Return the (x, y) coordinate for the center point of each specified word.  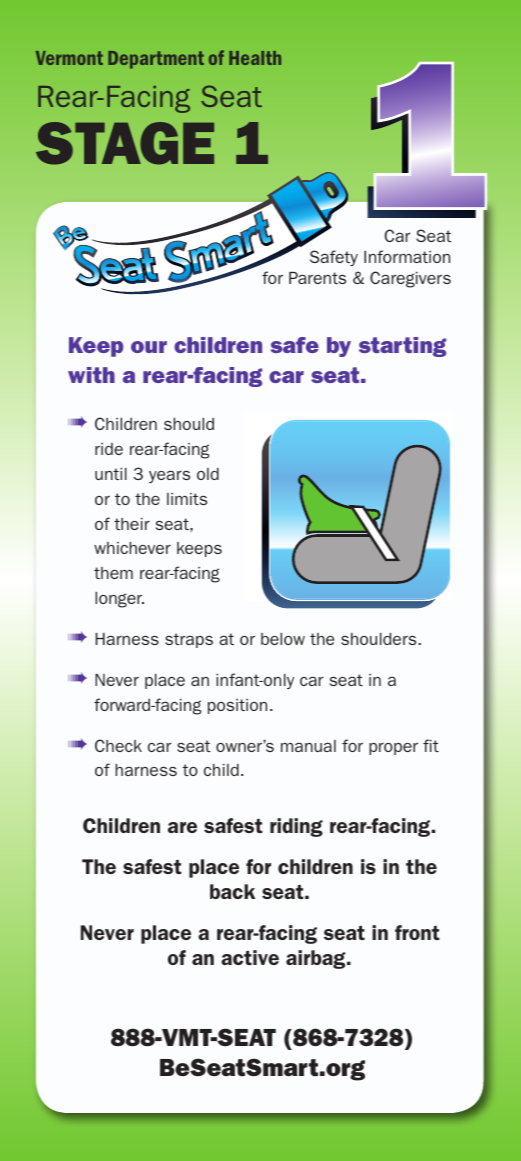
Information (407, 256)
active (250, 957)
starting (402, 347)
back (232, 891)
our (149, 347)
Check (118, 745)
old (208, 474)
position (237, 706)
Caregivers (410, 279)
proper (393, 748)
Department (156, 60)
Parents (317, 278)
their (132, 524)
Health (255, 58)
